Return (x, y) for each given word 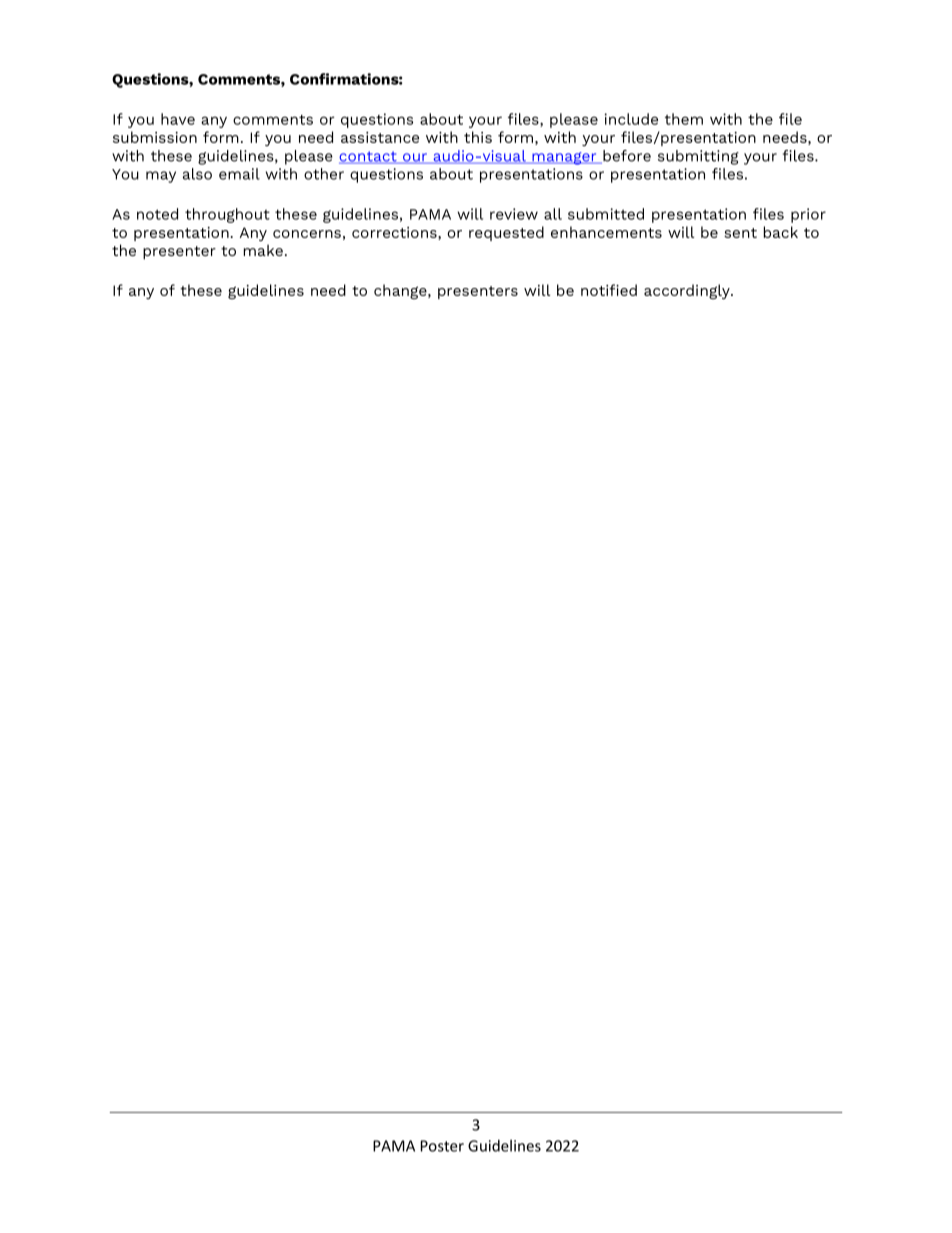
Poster (442, 1146)
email (239, 174)
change (401, 291)
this (478, 137)
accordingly (688, 291)
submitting (698, 157)
